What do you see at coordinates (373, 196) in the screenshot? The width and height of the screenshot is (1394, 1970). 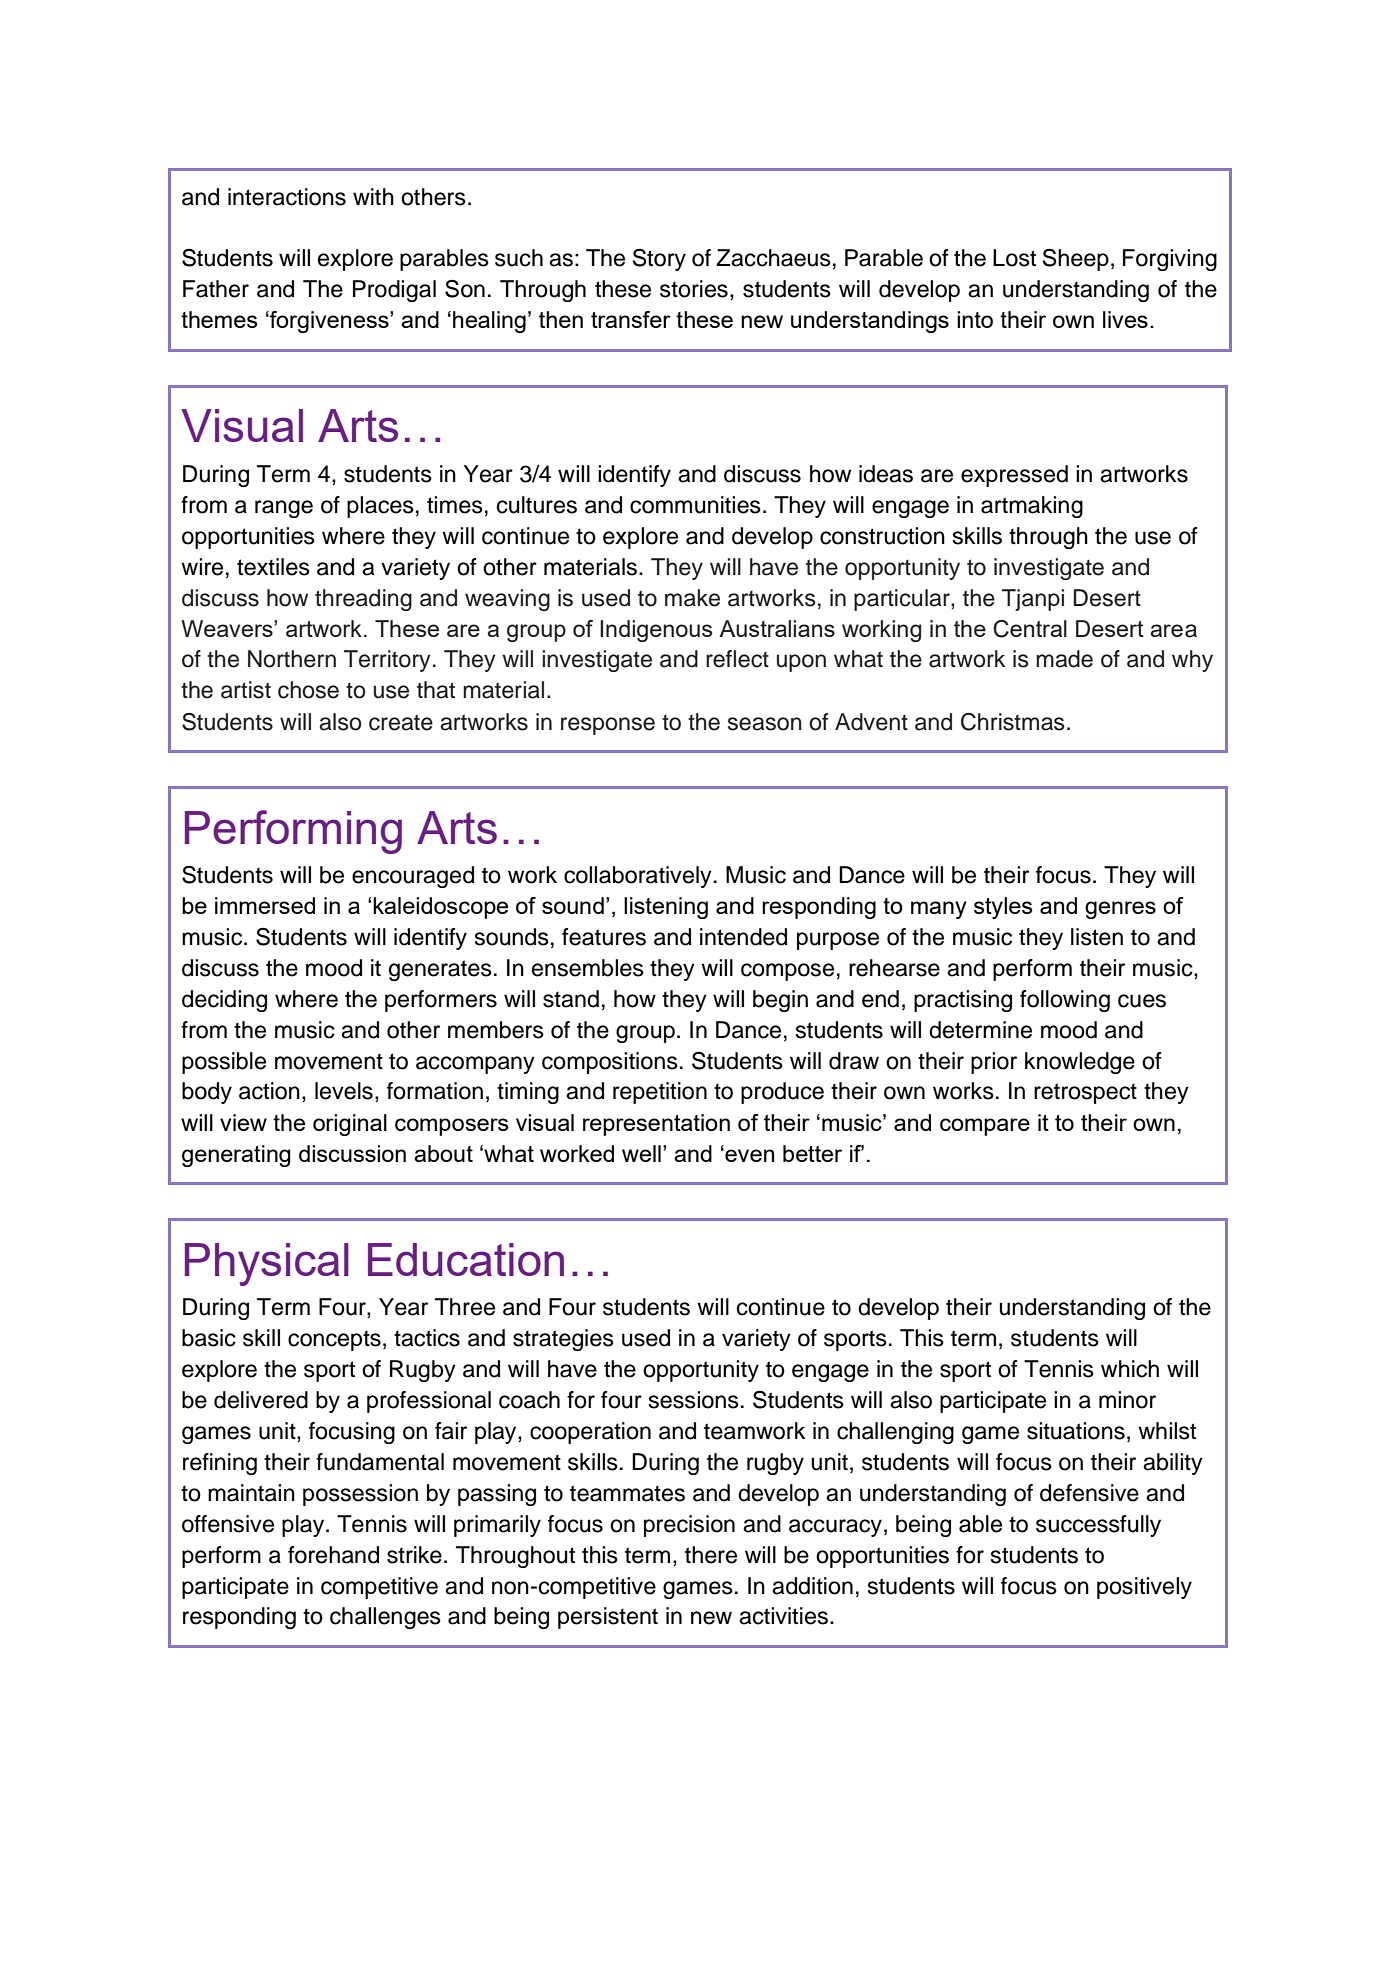 I see `with` at bounding box center [373, 196].
